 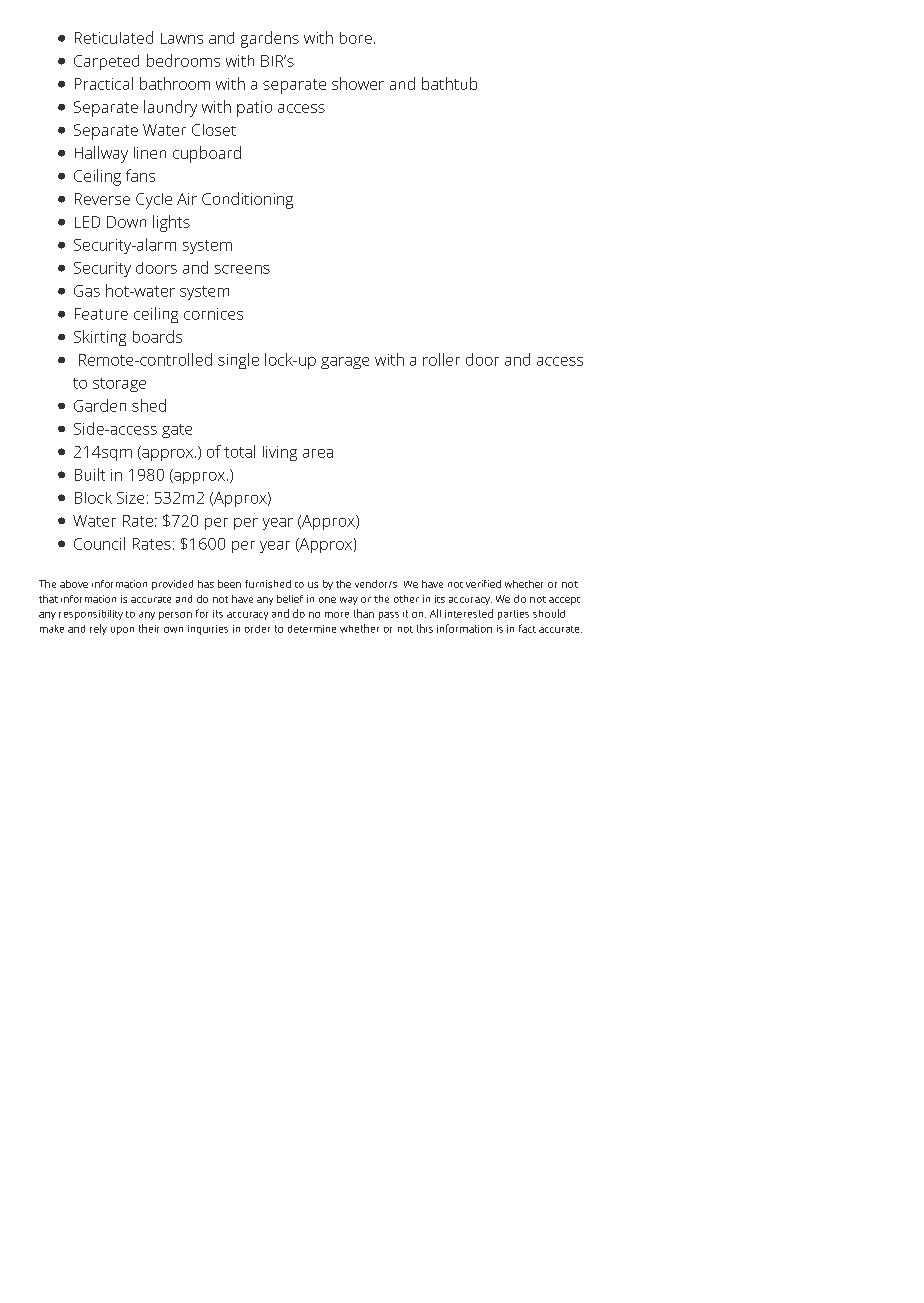 I want to click on parties, so click(x=513, y=615).
